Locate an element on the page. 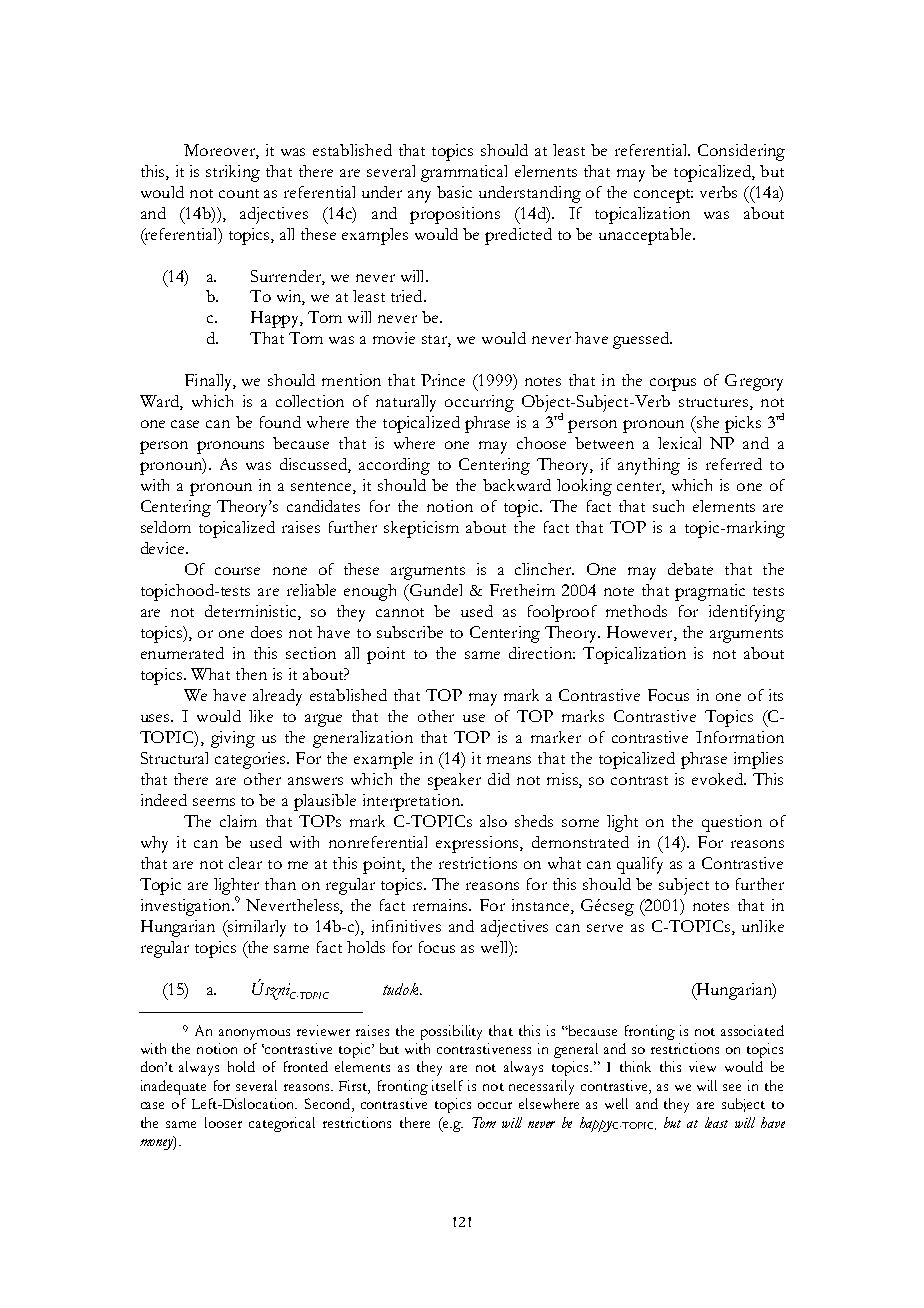 Image resolution: width=924 pixels, height=1308 pixels. striking is located at coordinates (233, 173).
